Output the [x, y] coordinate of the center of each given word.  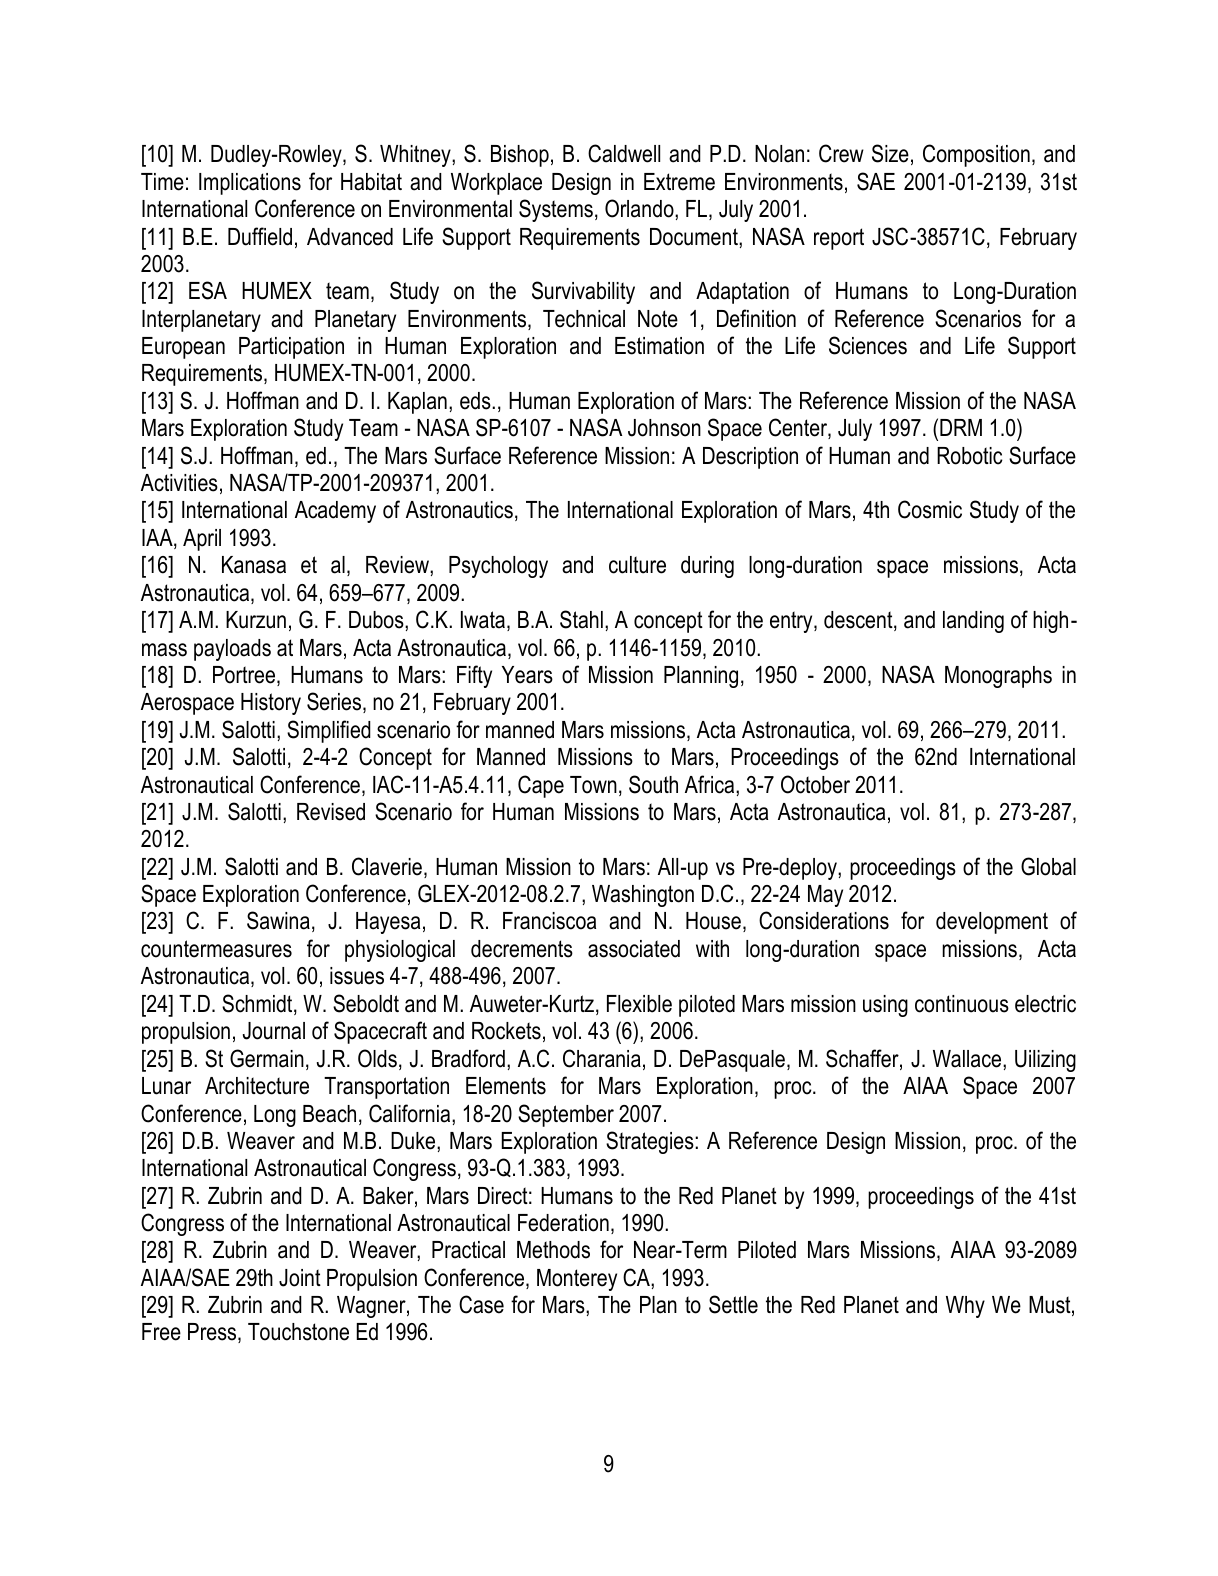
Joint [300, 1278]
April [202, 540]
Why [965, 1307]
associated [634, 949]
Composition [976, 155]
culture [637, 565]
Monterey [577, 1280]
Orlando [640, 208]
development [992, 923]
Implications [250, 184]
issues [357, 976]
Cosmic [930, 509]
